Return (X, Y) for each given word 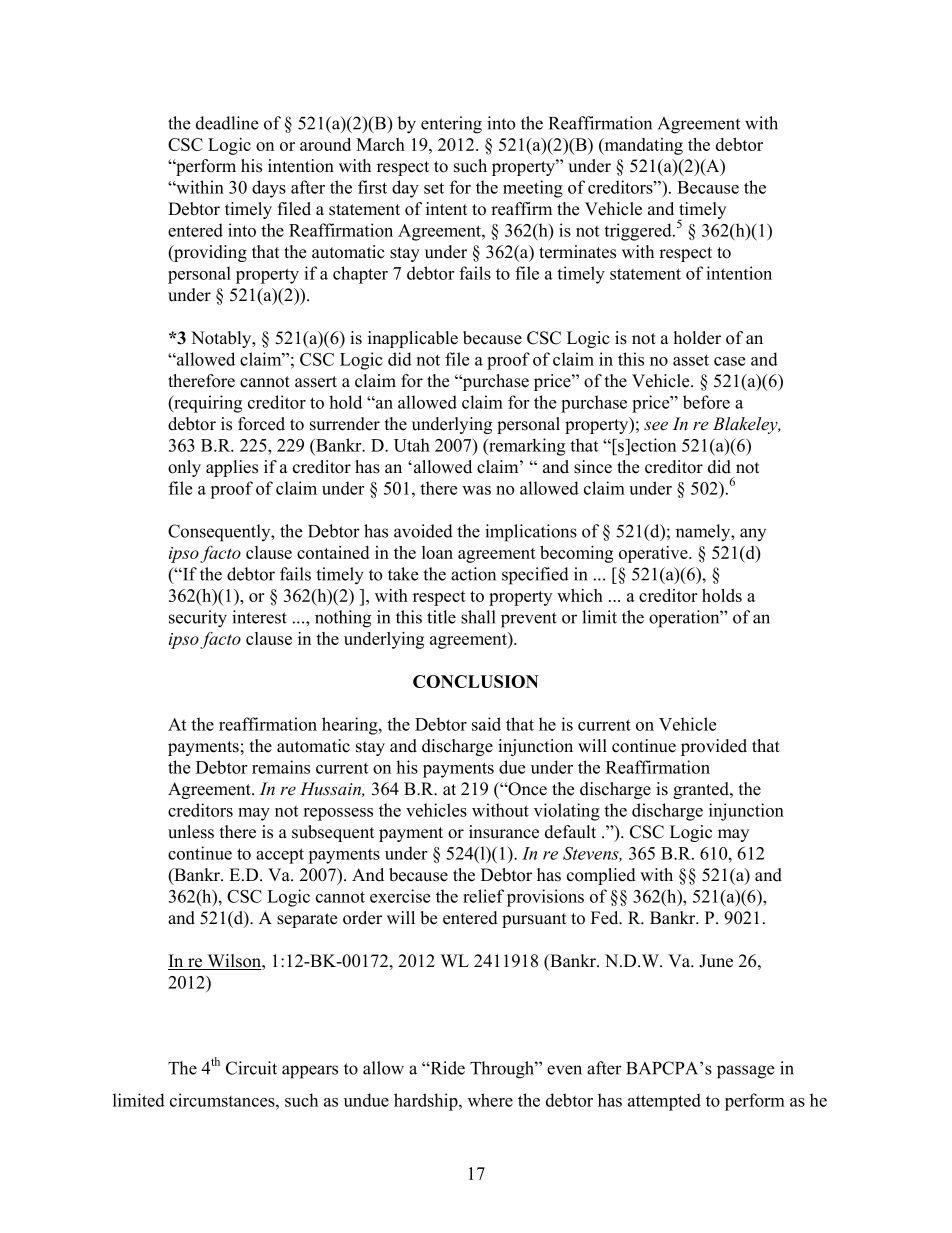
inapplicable (413, 339)
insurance (504, 832)
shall (478, 617)
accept (280, 856)
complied (601, 876)
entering (451, 125)
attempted (664, 1102)
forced (261, 424)
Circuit (251, 1068)
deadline (227, 123)
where (490, 1100)
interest (259, 617)
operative (654, 554)
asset (691, 360)
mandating (642, 146)
